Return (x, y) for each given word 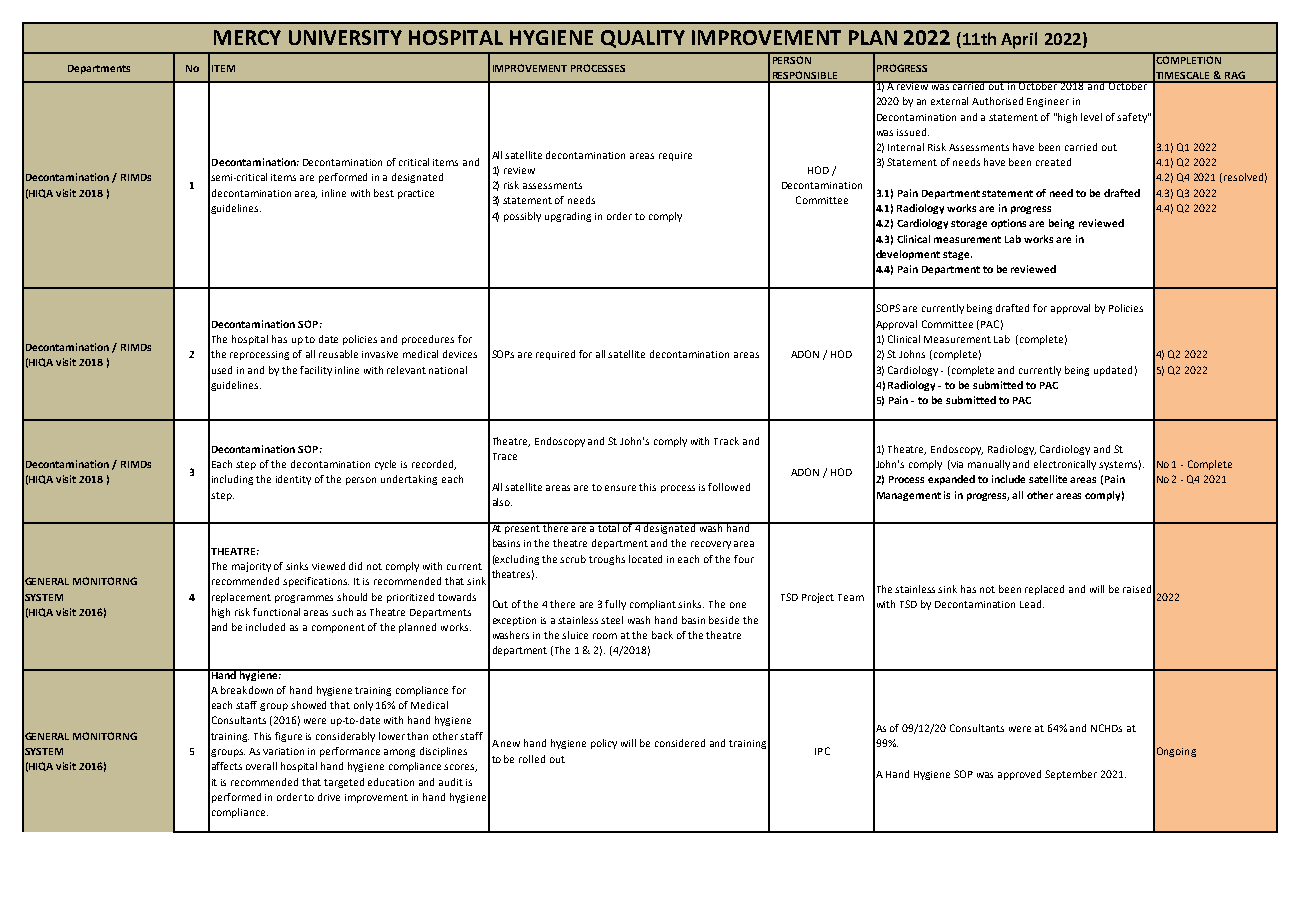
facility (316, 371)
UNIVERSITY (345, 37)
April (1019, 40)
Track (726, 441)
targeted (344, 783)
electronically (1065, 465)
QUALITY (643, 39)
